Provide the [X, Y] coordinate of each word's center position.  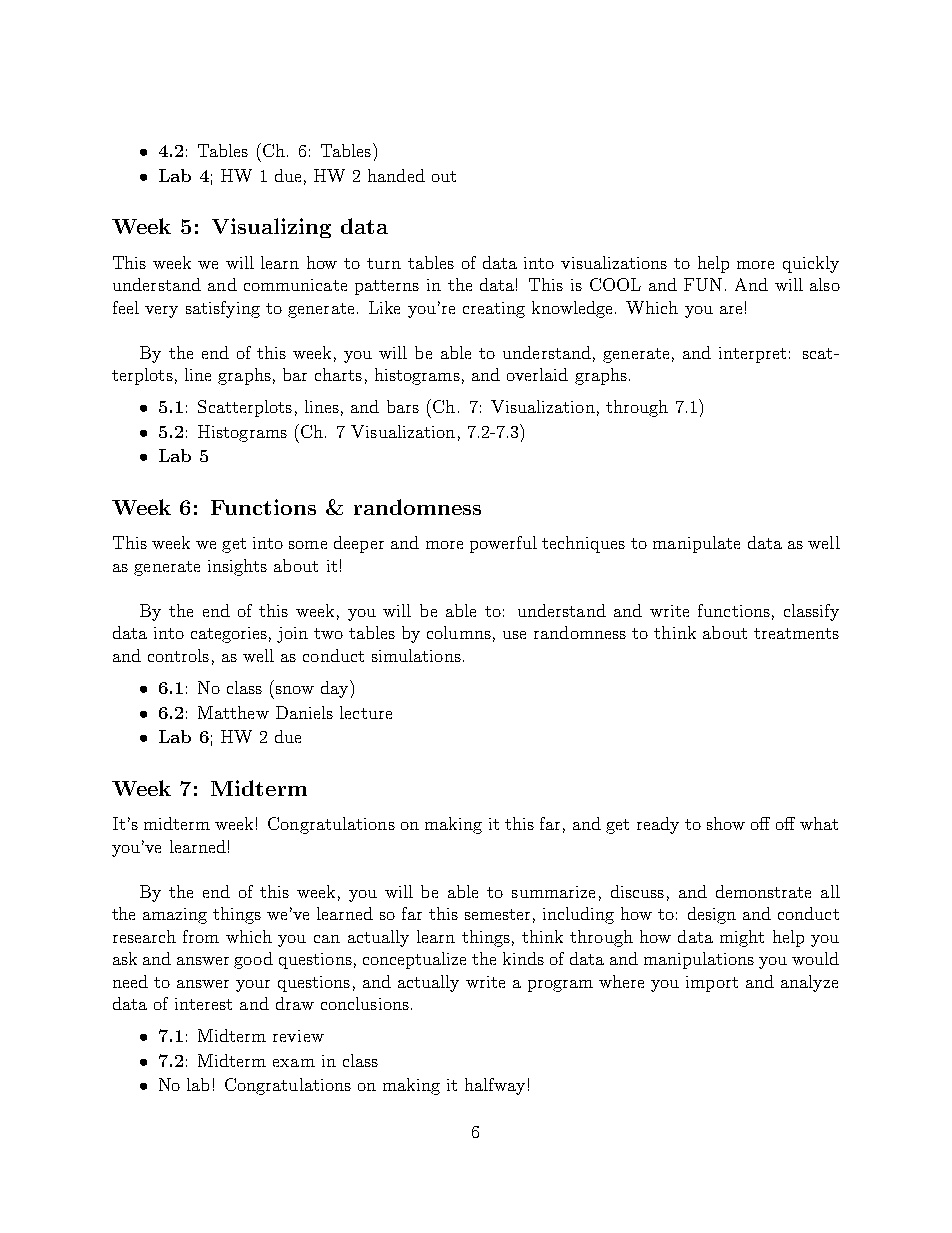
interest [203, 1004]
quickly [811, 264]
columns [459, 632]
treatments [796, 633]
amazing [175, 916]
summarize [553, 892]
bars [403, 406]
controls [178, 655]
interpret [752, 355]
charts [338, 374]
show [726, 823]
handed [396, 175]
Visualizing [271, 228]
